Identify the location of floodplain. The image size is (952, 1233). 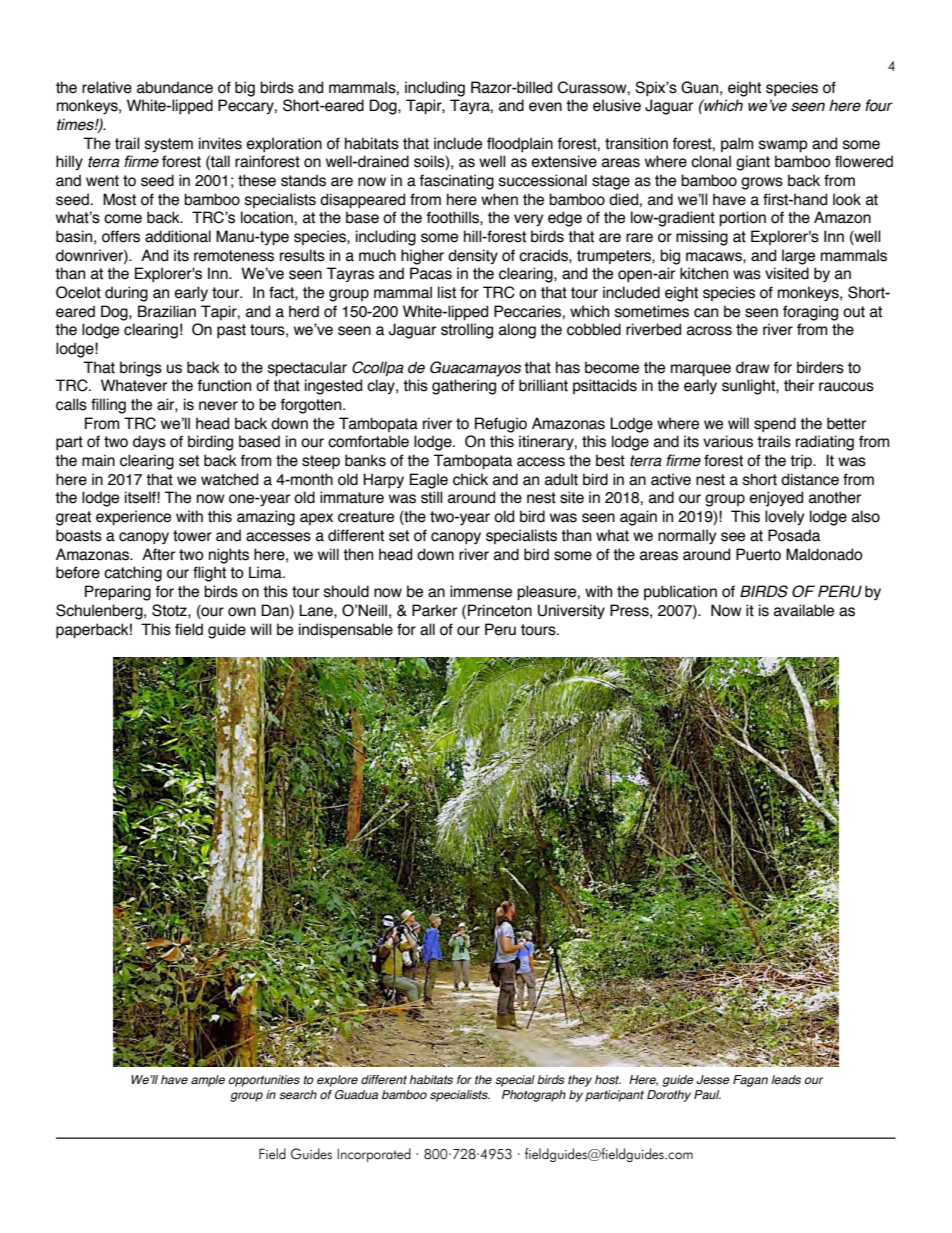
(520, 144).
